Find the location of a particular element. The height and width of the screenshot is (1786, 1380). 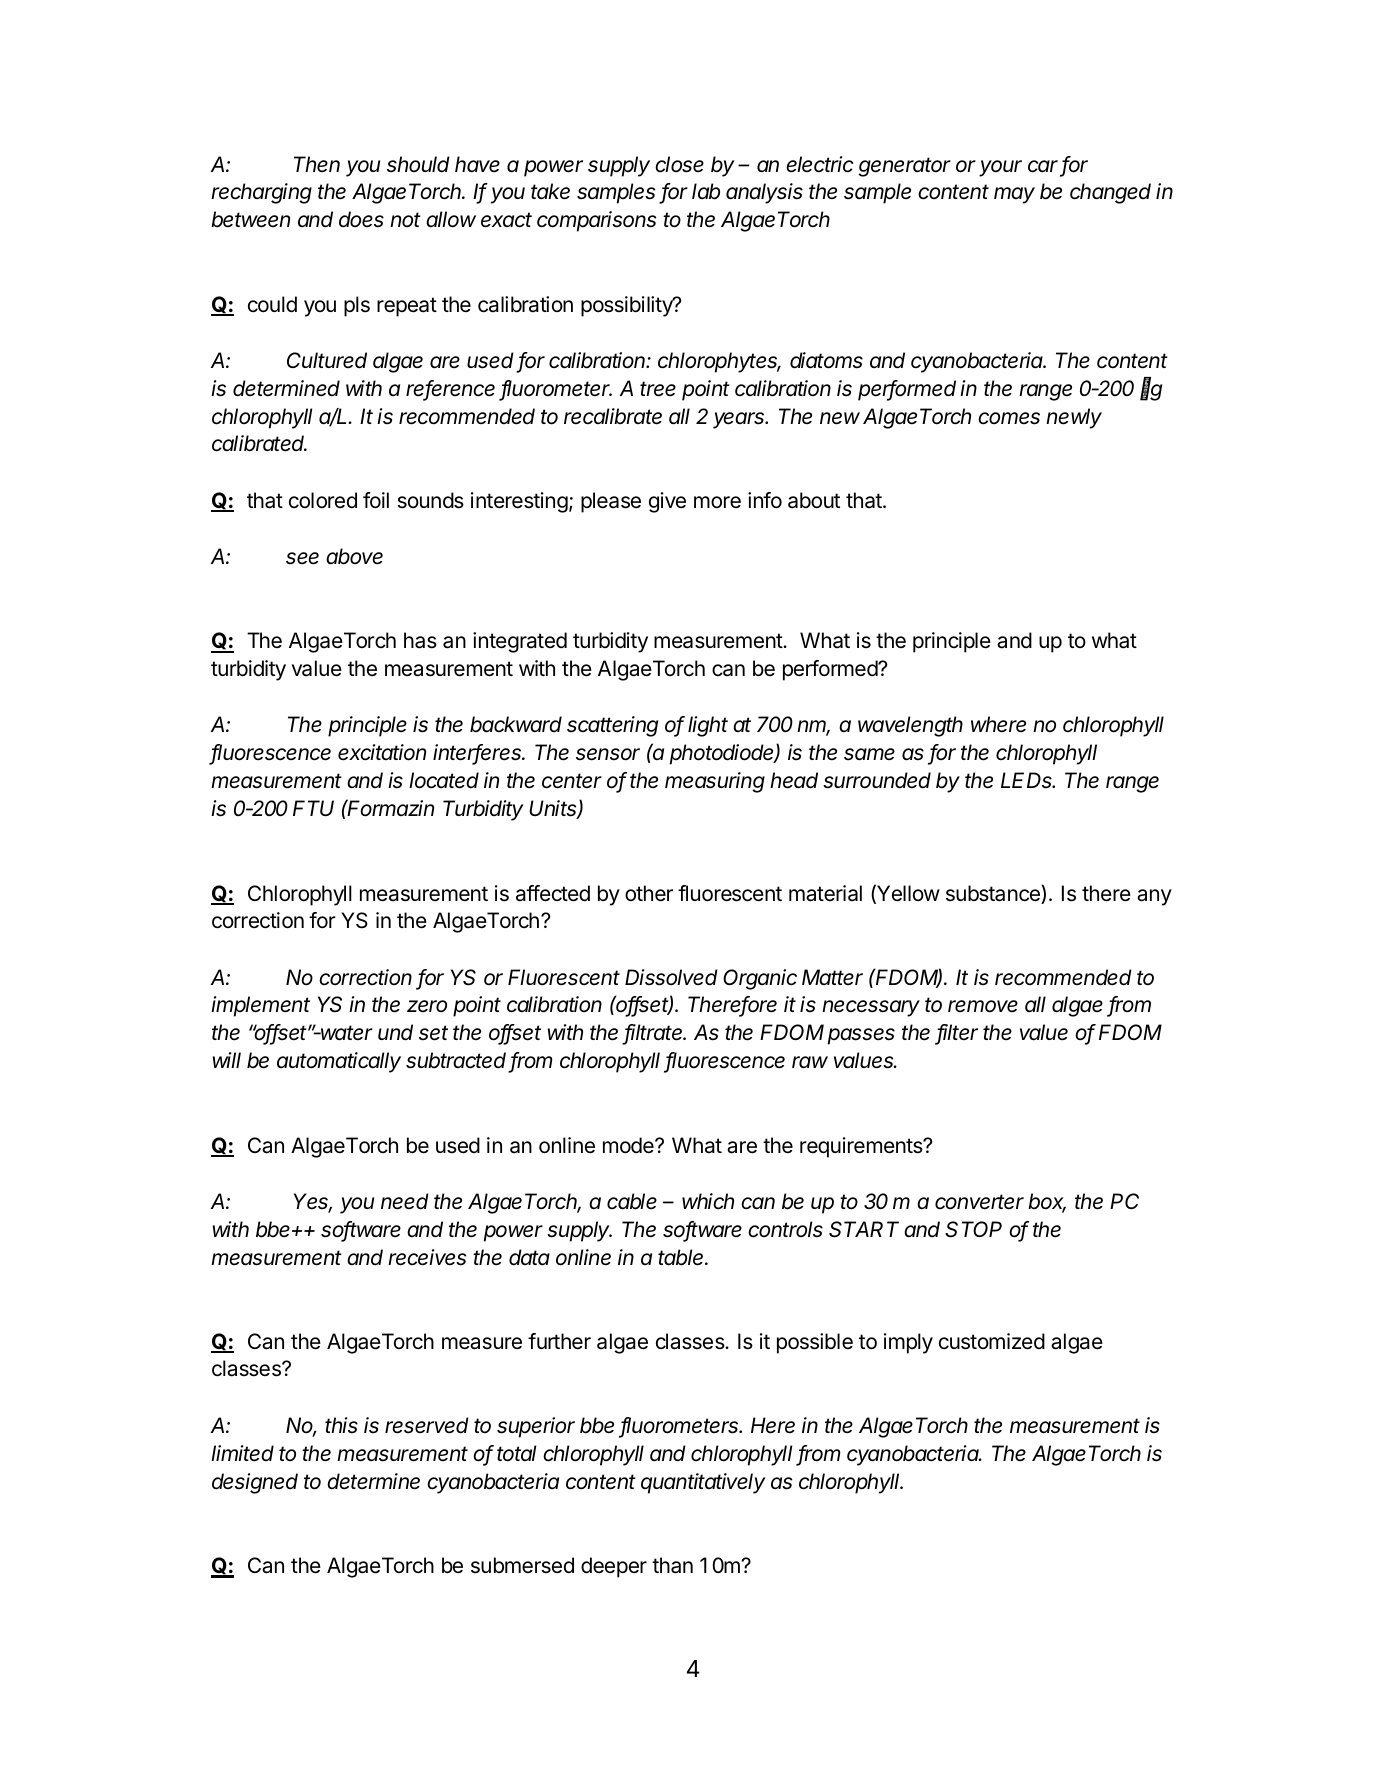

automatically is located at coordinates (339, 1062).
